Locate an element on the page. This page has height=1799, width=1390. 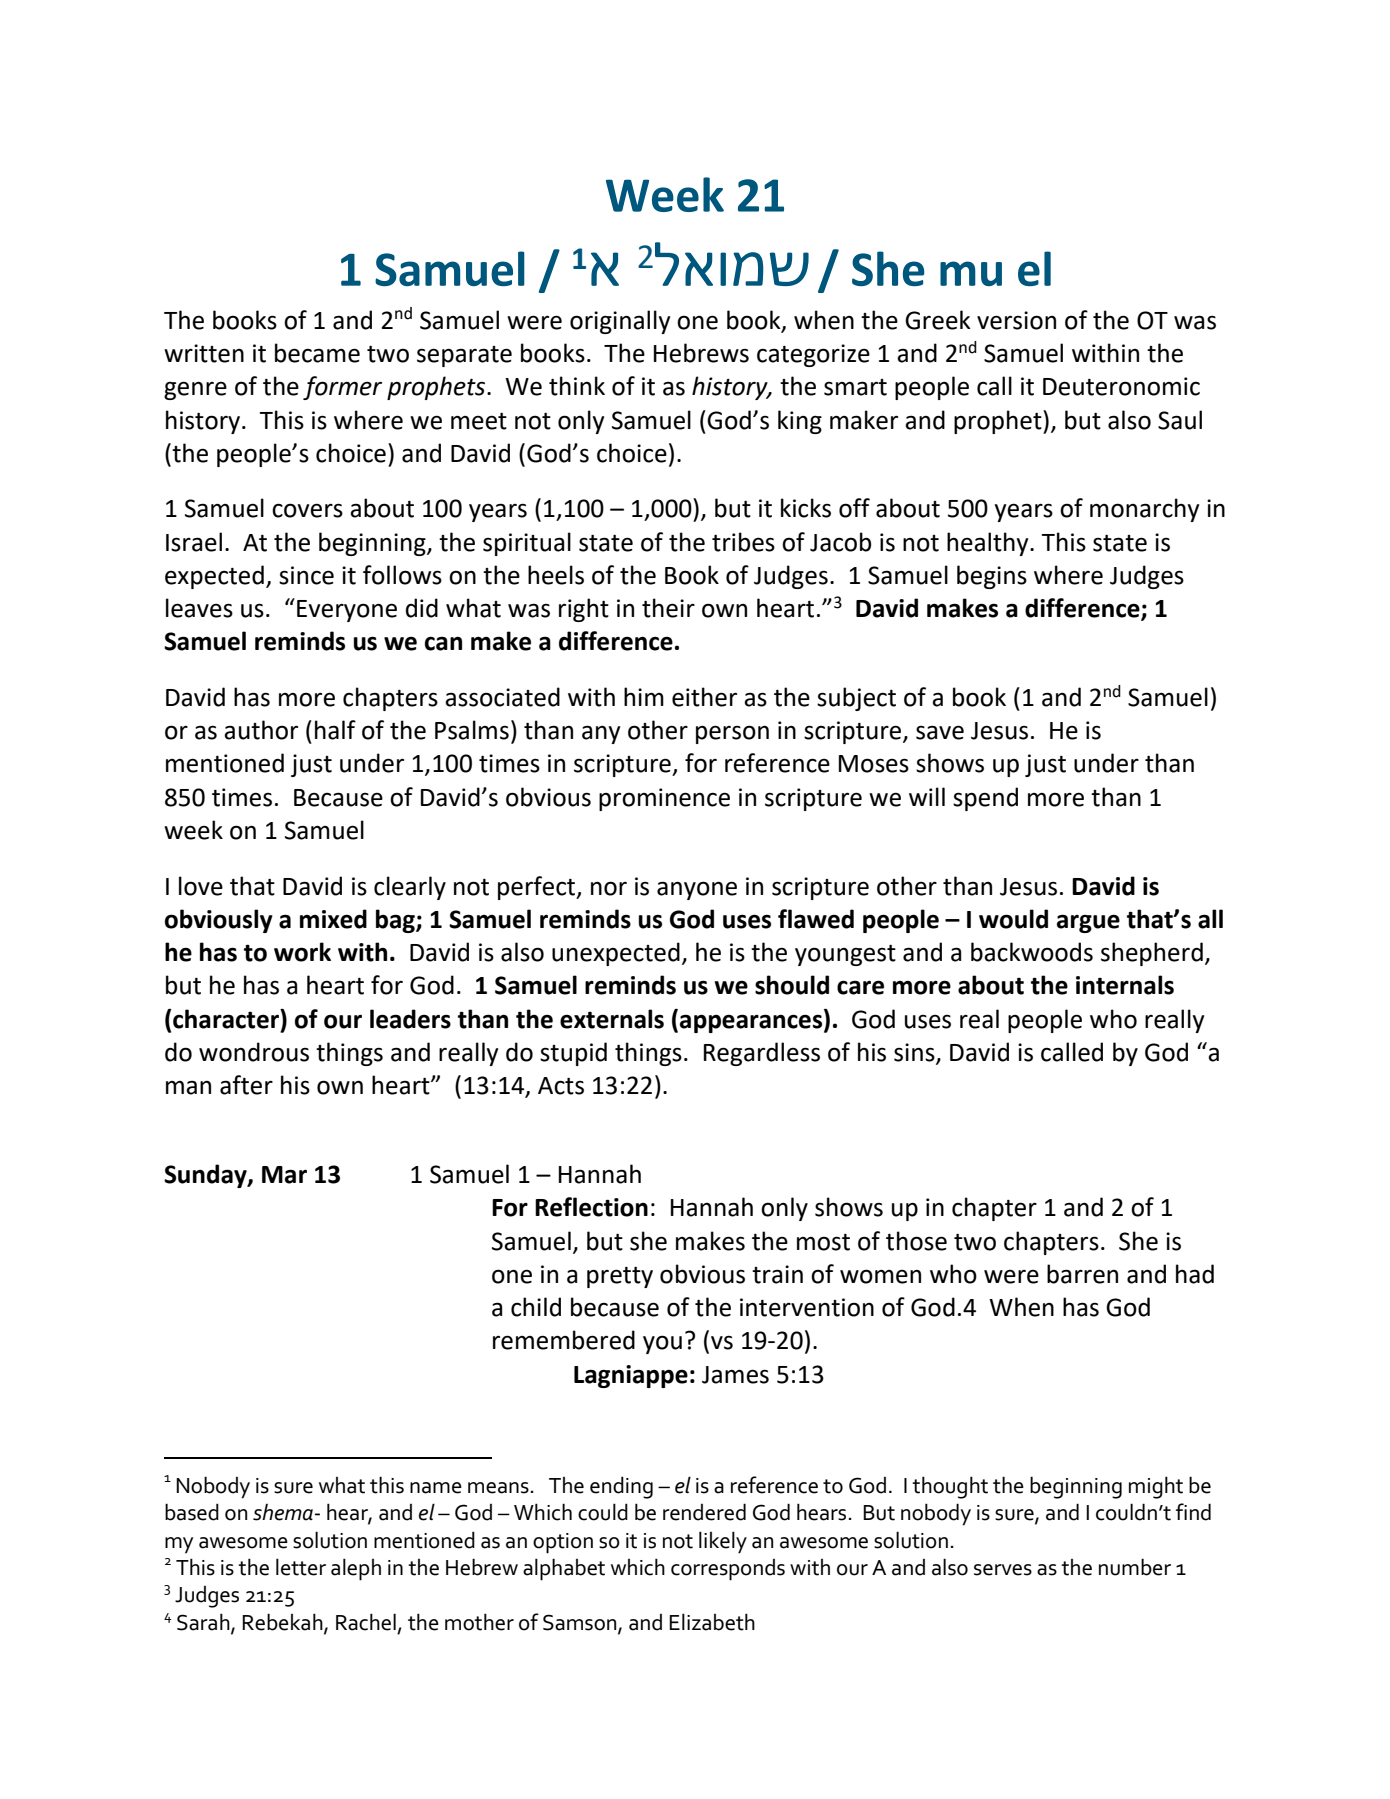
became is located at coordinates (317, 353).
